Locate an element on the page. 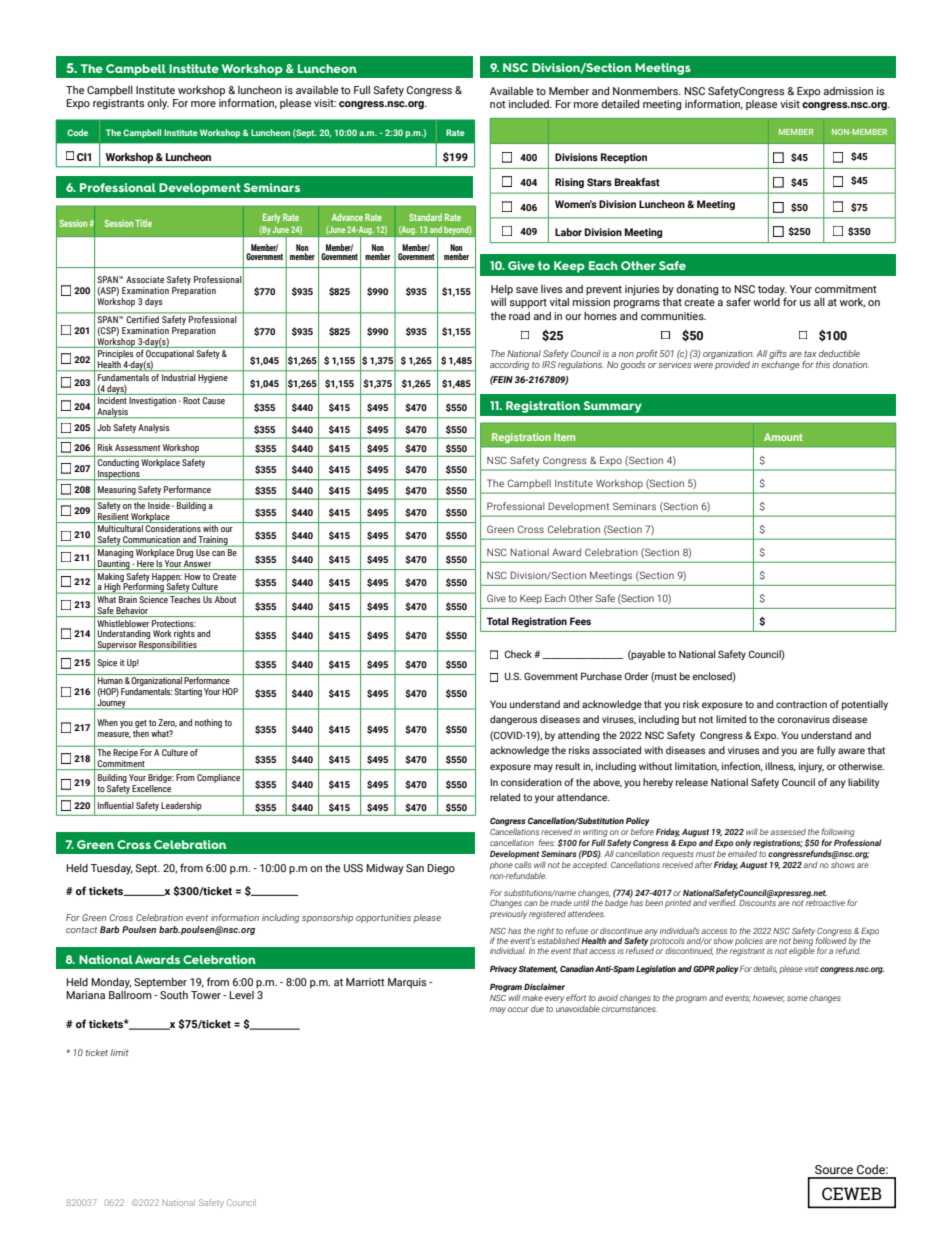 This page has width=952, height=1233. contraction is located at coordinates (801, 704).
